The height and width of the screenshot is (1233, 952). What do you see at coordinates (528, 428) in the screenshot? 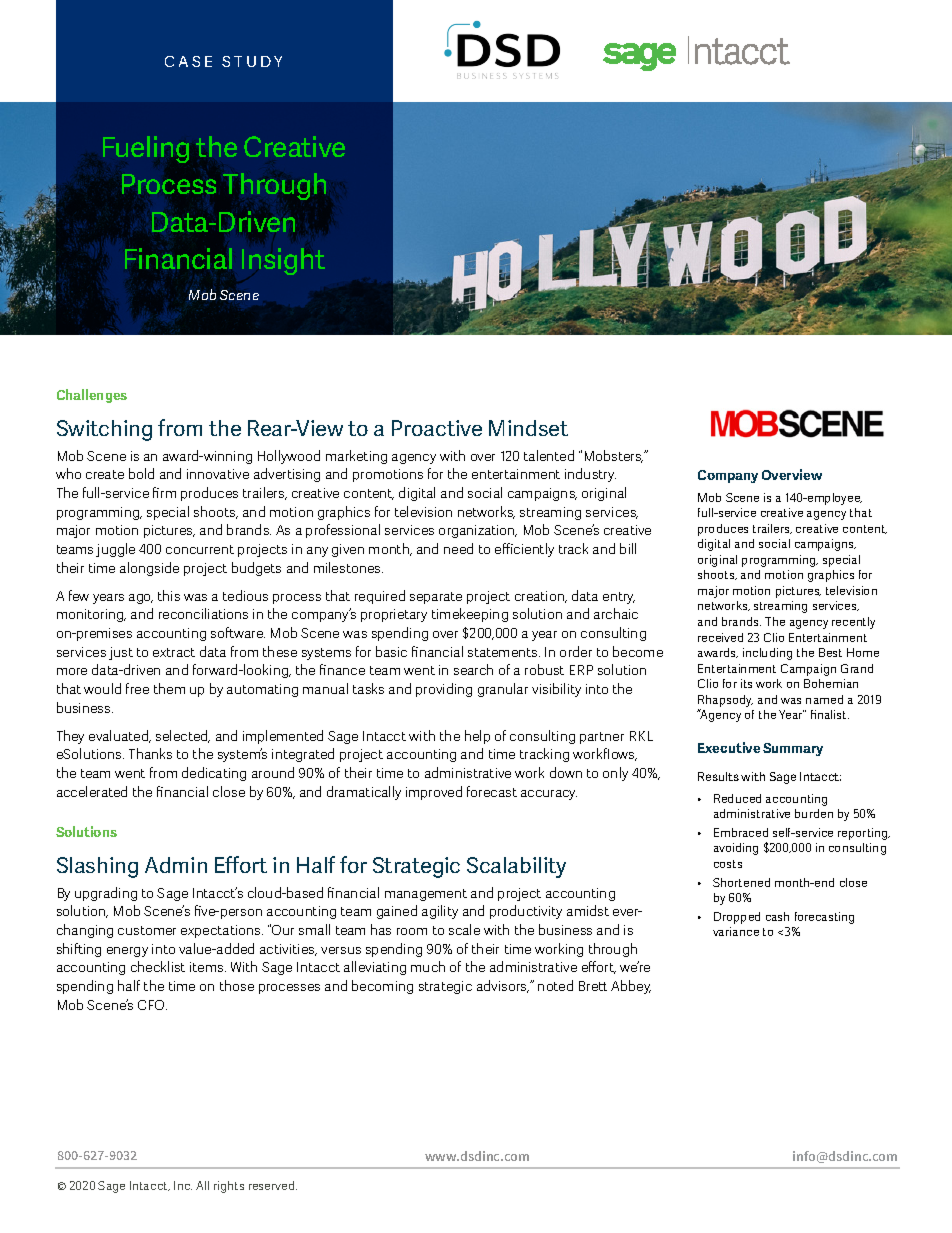
I see `Mindset` at bounding box center [528, 428].
